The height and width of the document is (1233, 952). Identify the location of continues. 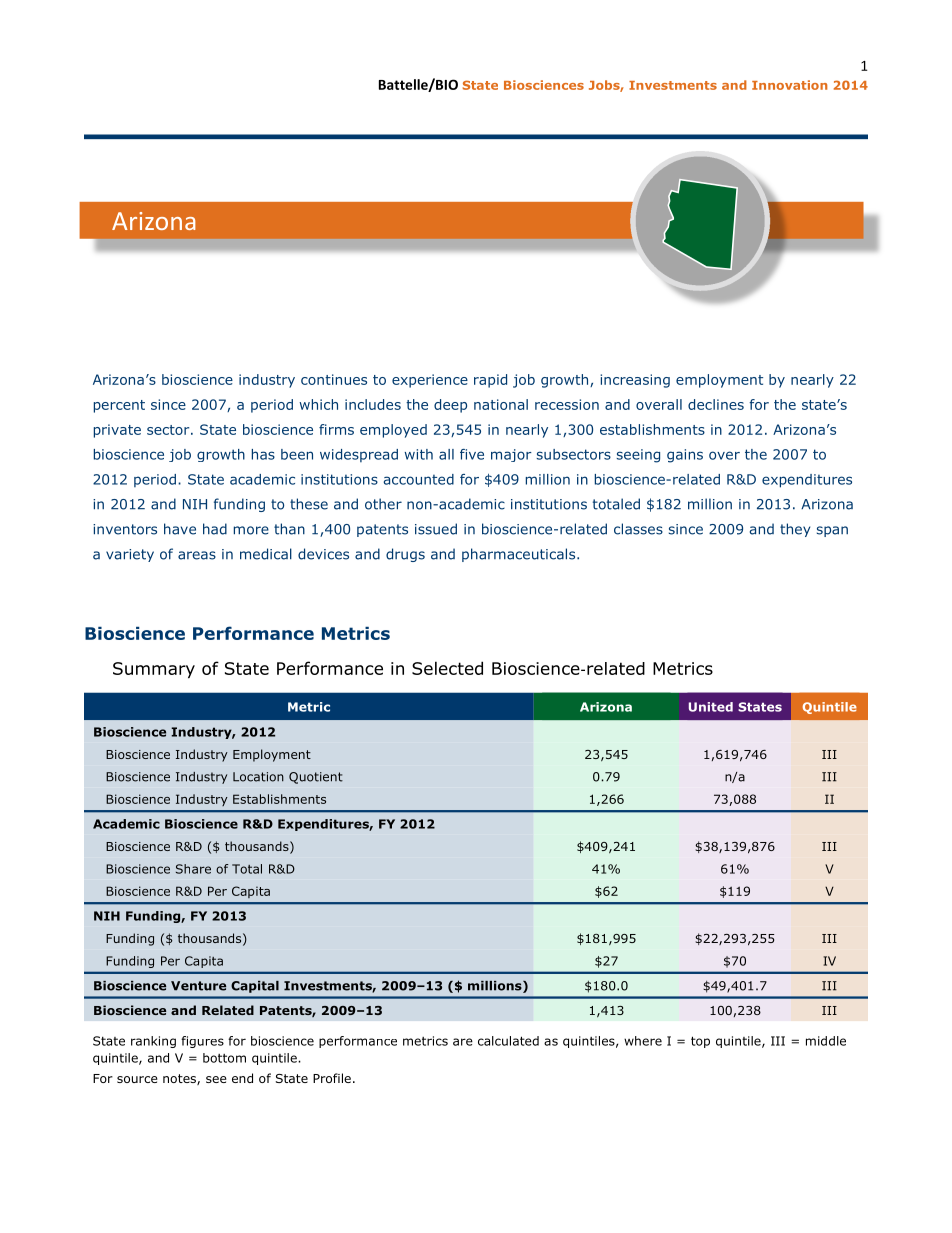
(334, 379).
